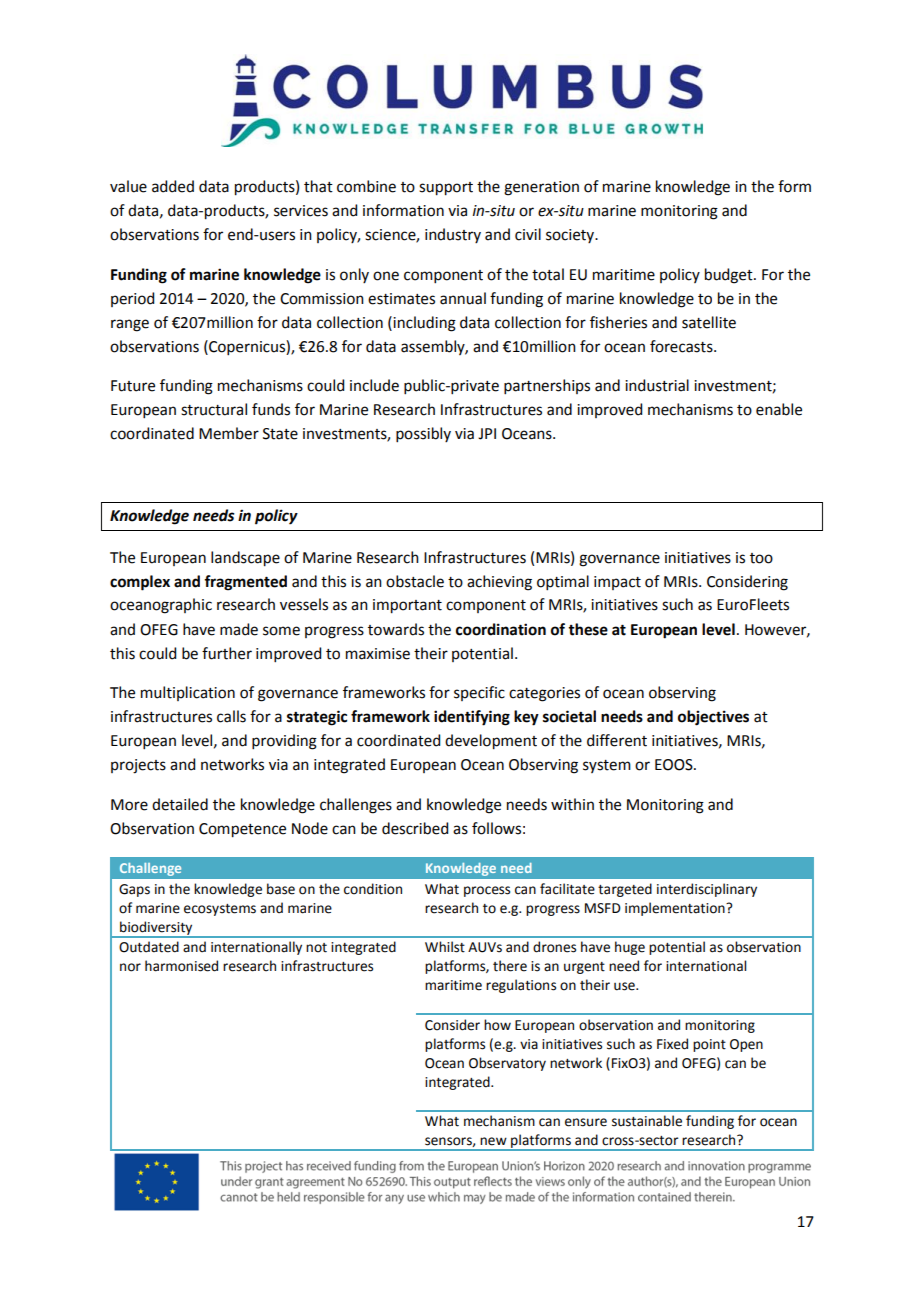 This screenshot has height=1308, width=924. What do you see at coordinates (181, 966) in the screenshot?
I see `harmonised` at bounding box center [181, 966].
